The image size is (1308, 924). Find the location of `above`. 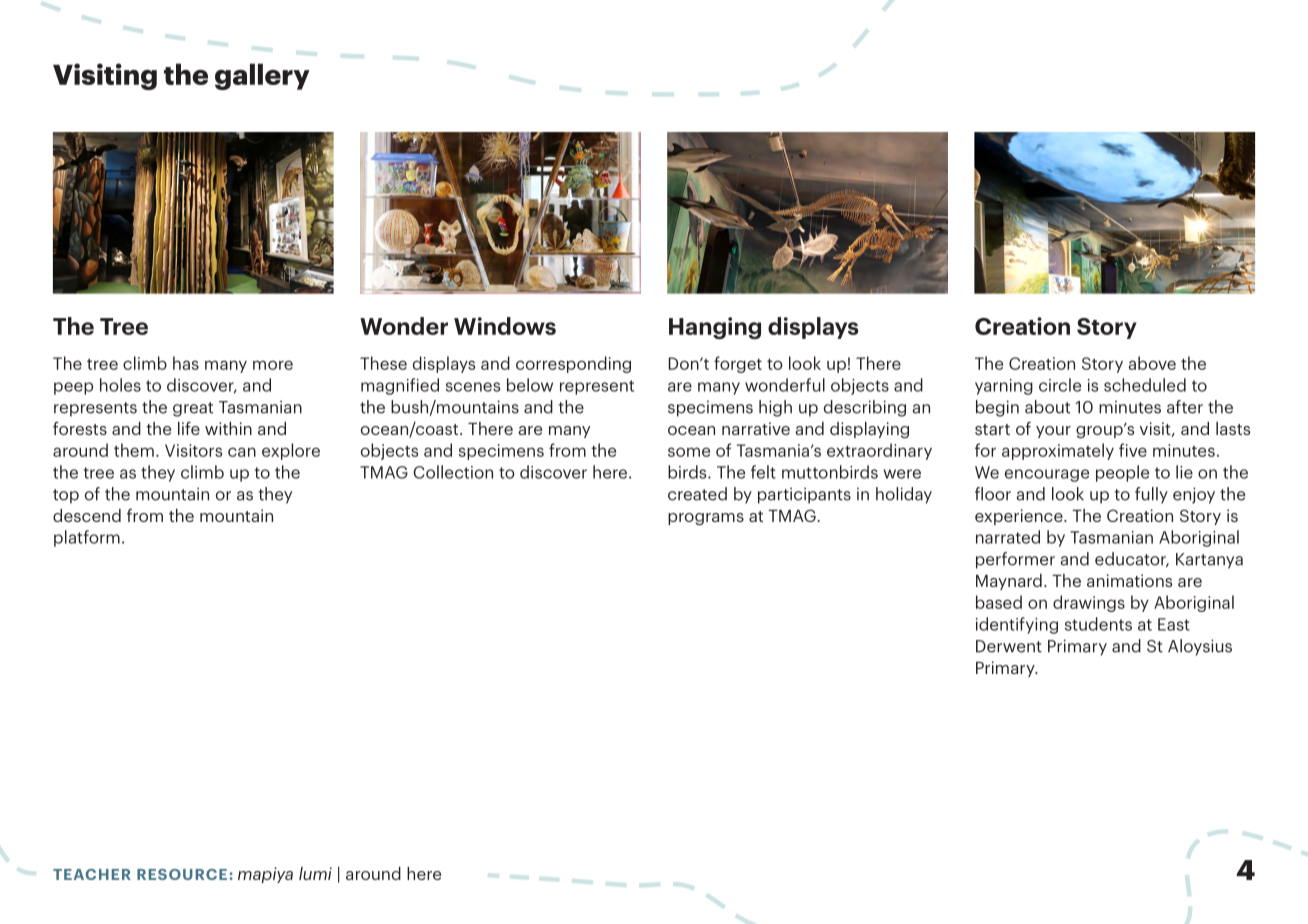

above is located at coordinates (1152, 363).
